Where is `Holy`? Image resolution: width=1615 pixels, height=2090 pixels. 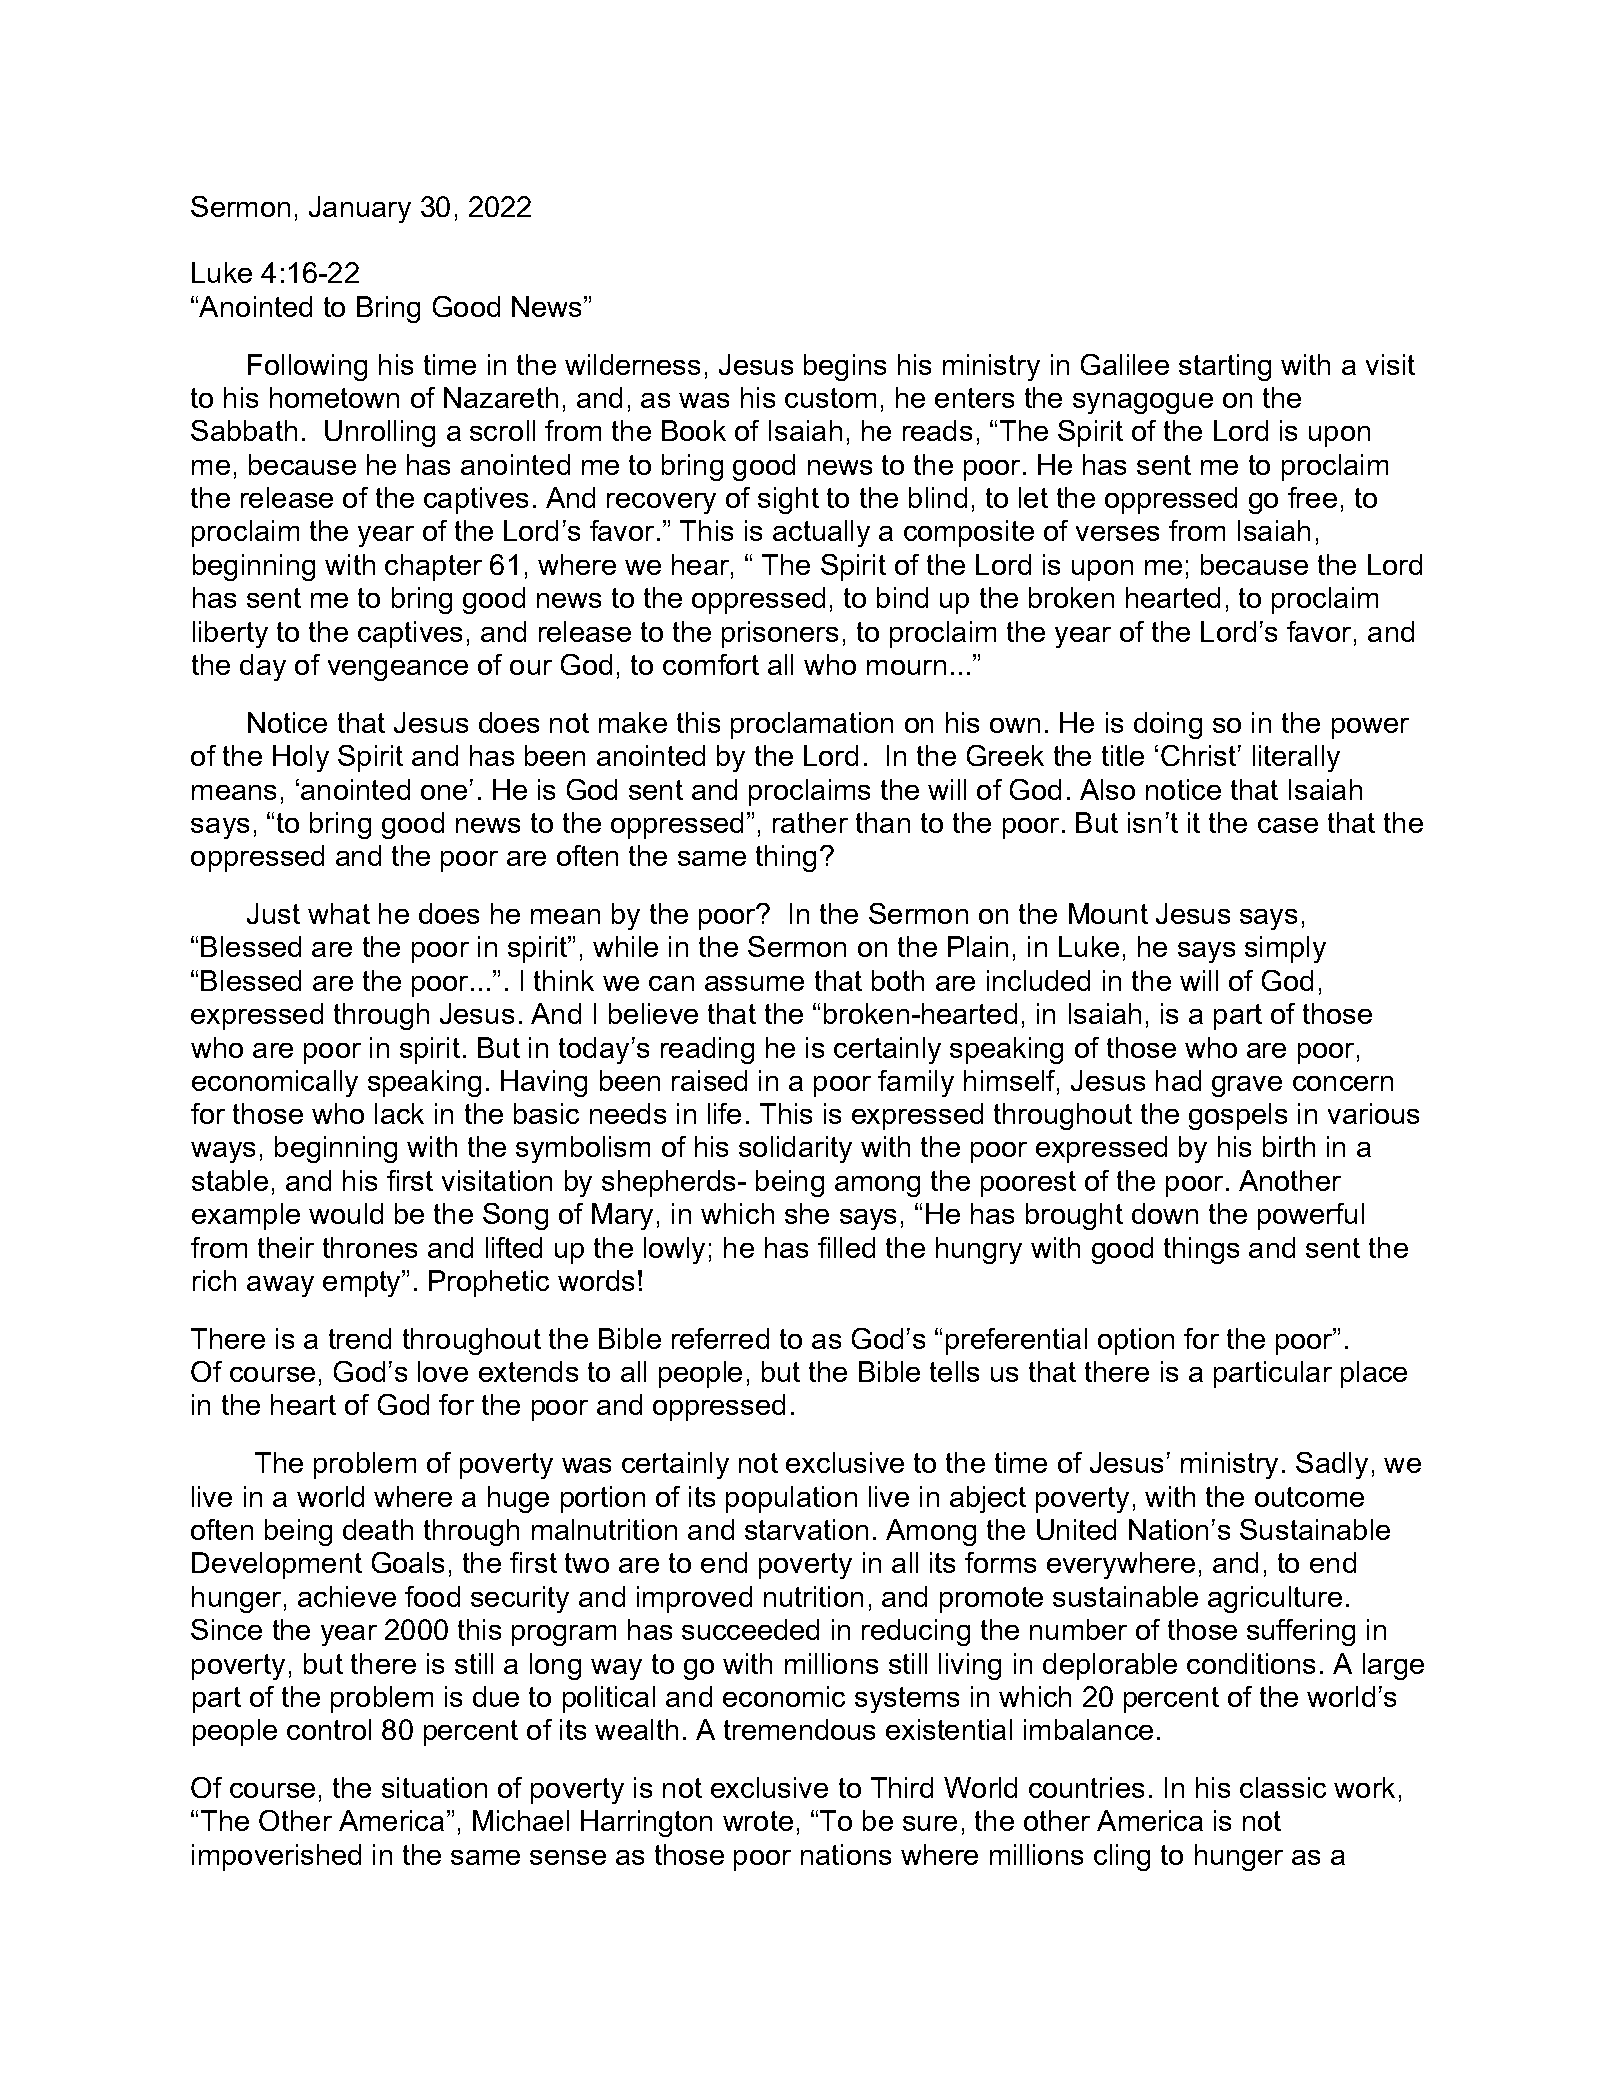 Holy is located at coordinates (301, 758).
